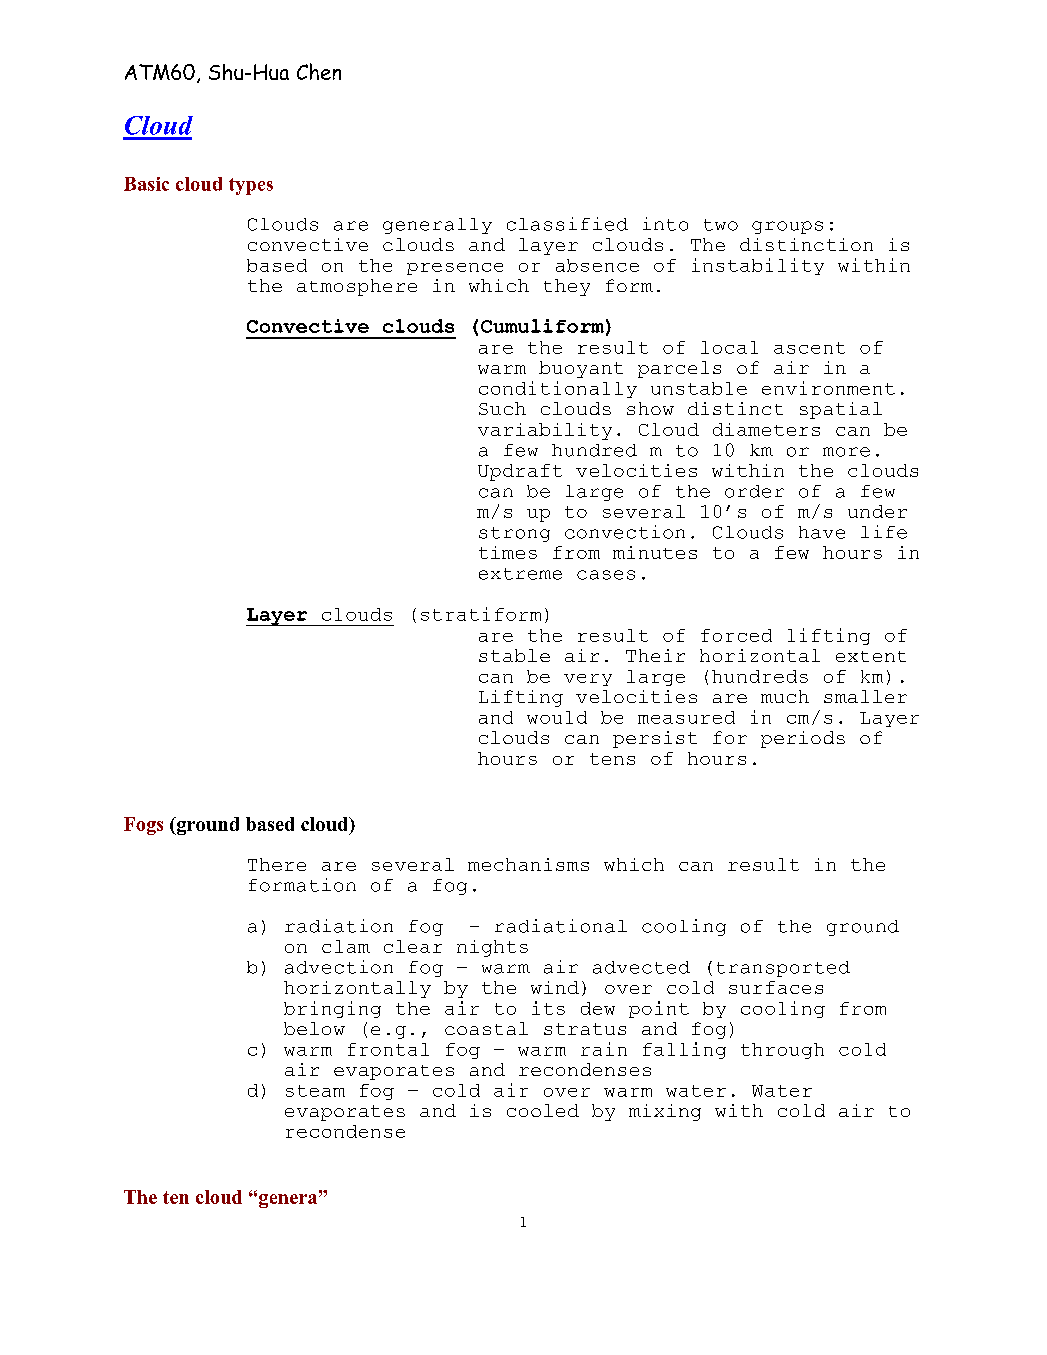 The height and width of the page is (1355, 1047). I want to click on much, so click(785, 696).
